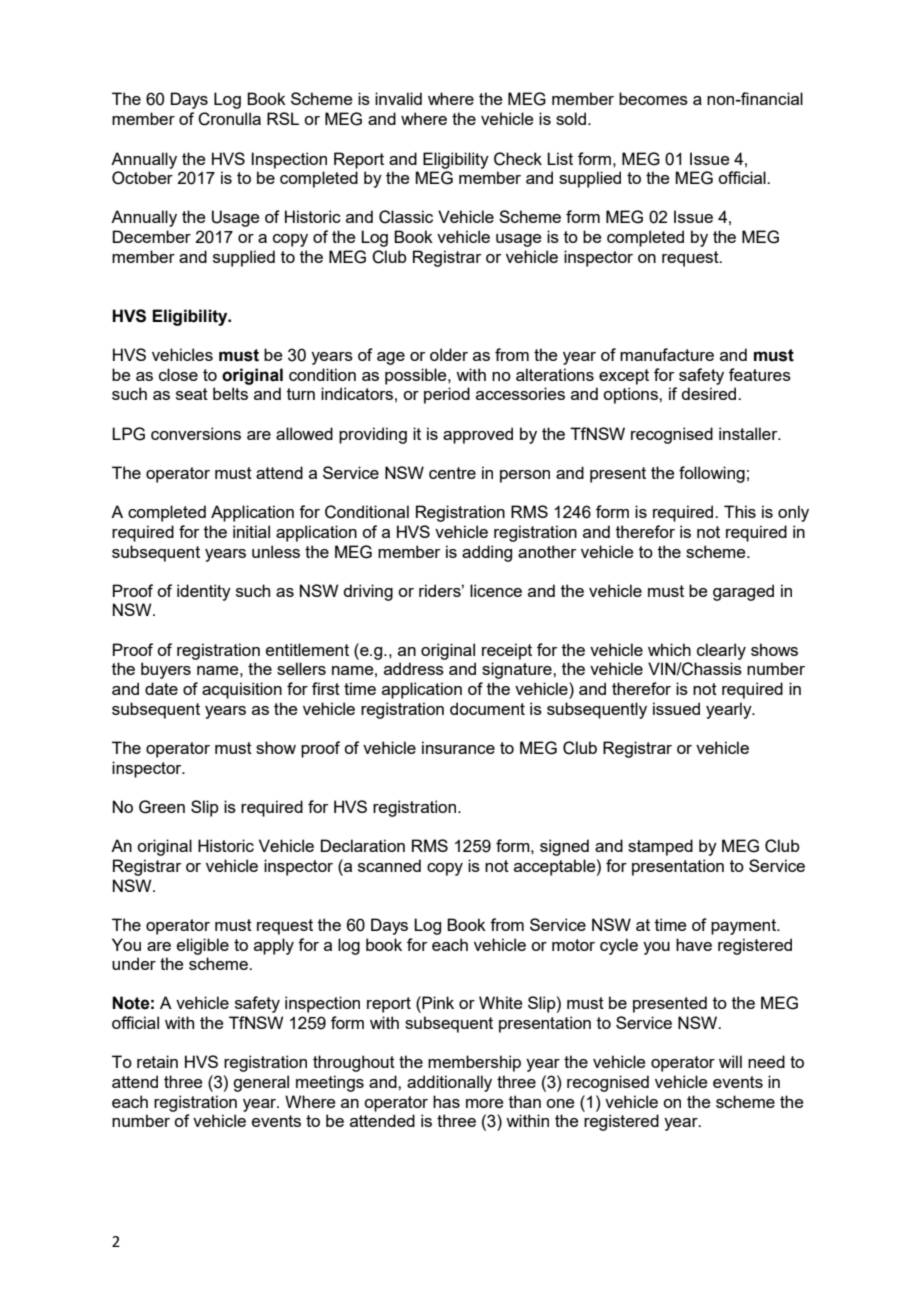  Describe the element at coordinates (730, 1061) in the image. I see `will` at that location.
